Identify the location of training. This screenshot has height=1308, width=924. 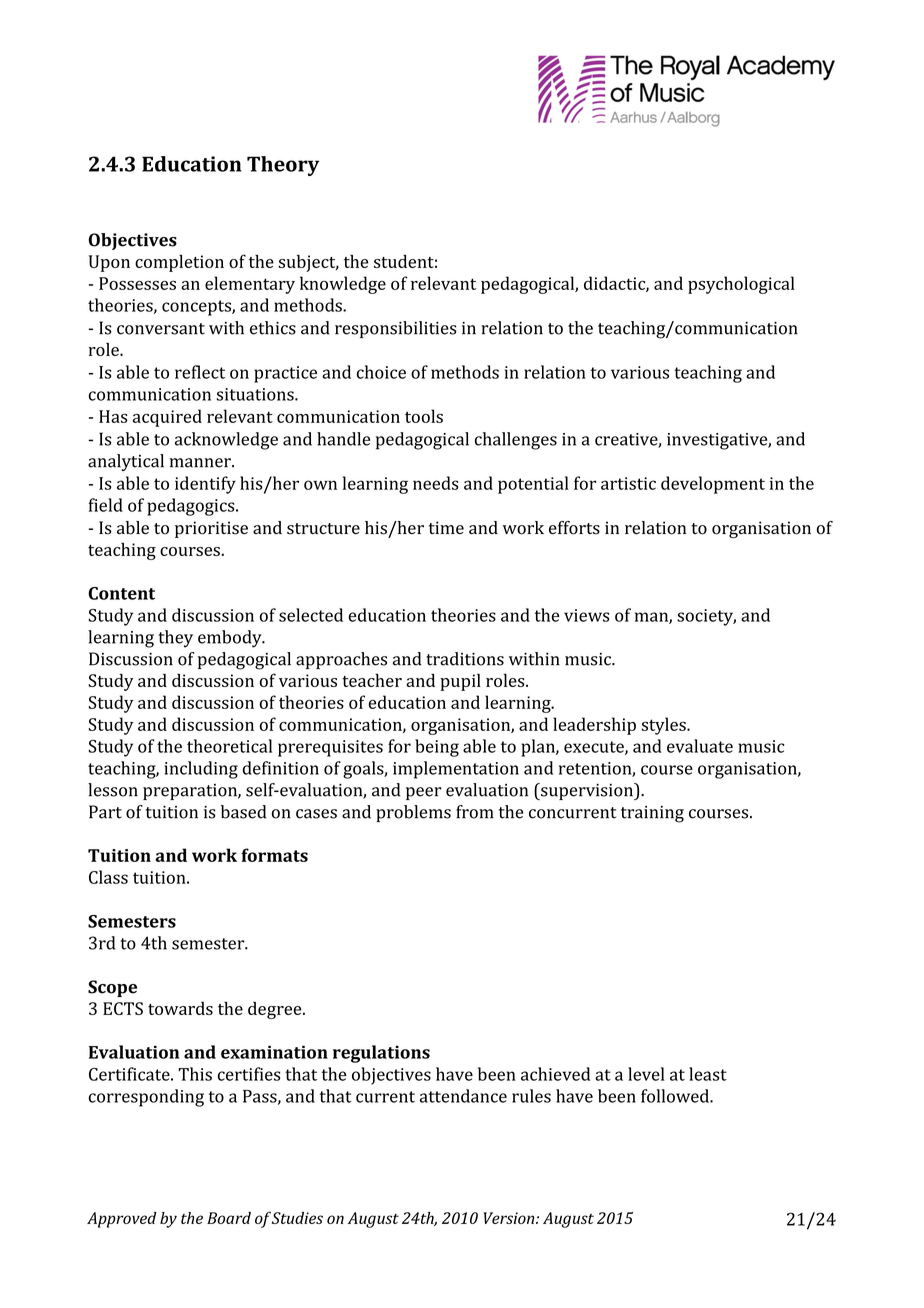
(652, 814).
